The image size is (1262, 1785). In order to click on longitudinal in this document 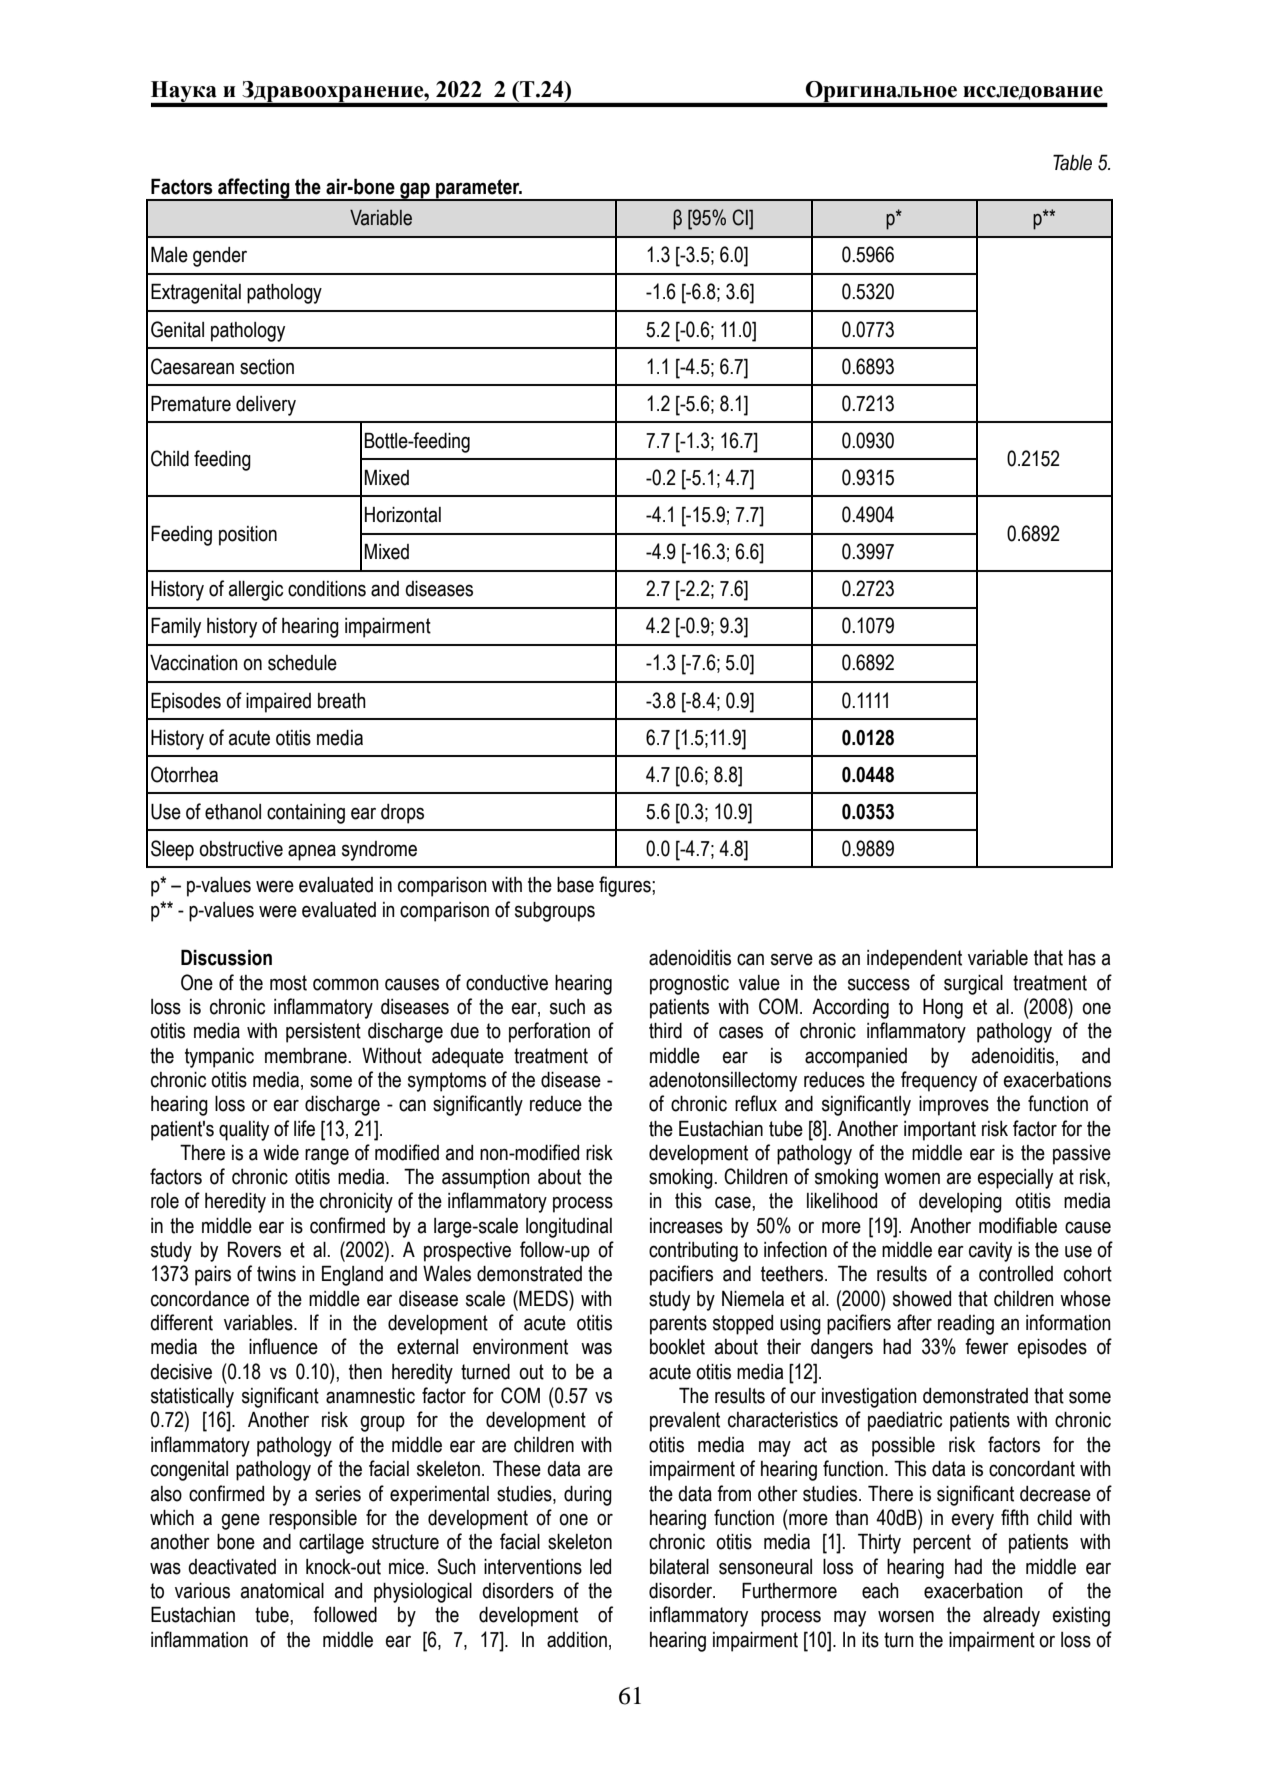, I will do `click(569, 1228)`.
